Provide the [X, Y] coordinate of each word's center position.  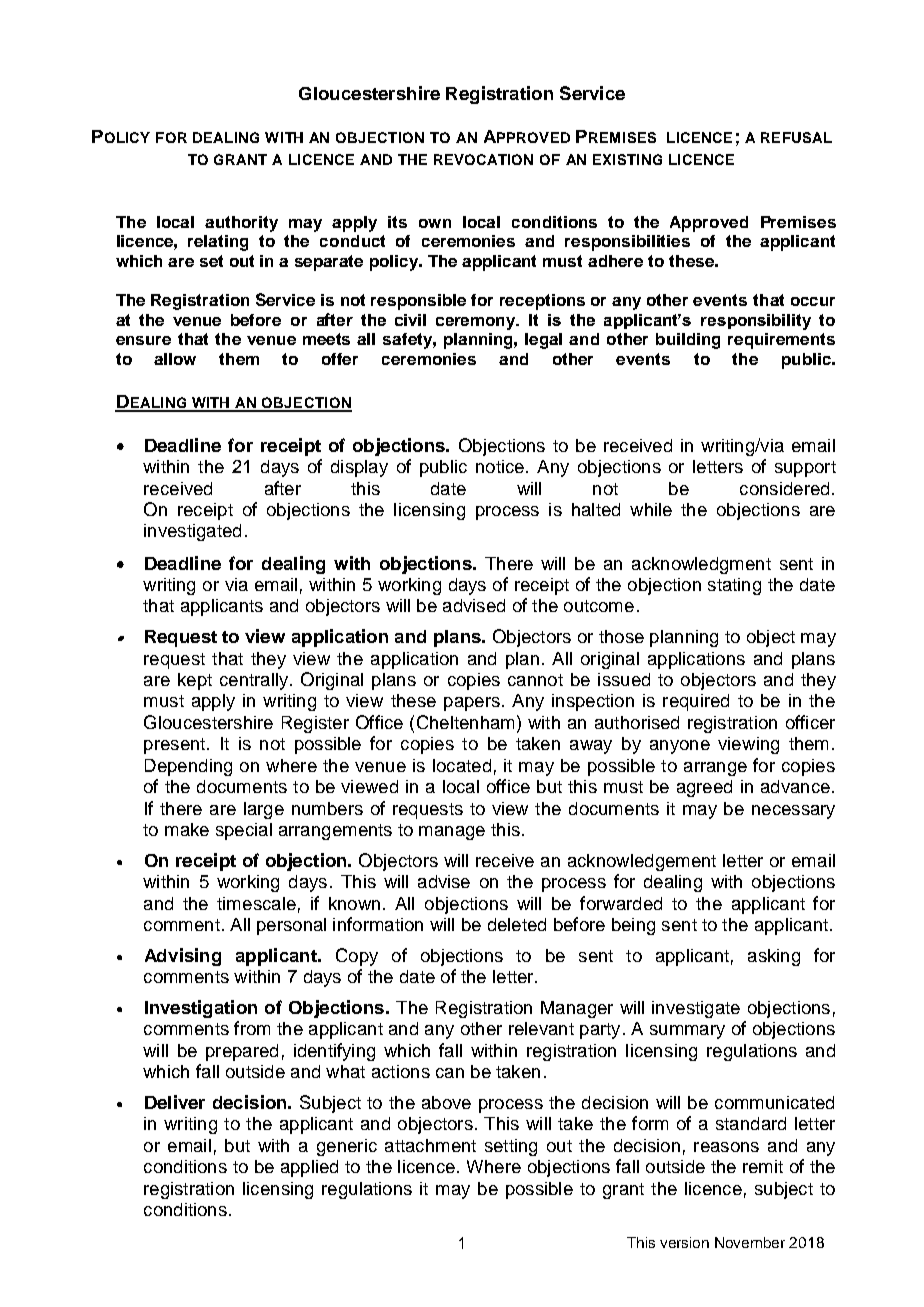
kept [195, 681]
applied [309, 1168]
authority [241, 224]
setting [511, 1147]
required [696, 702]
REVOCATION [483, 159]
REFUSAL [796, 137]
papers [472, 704]
